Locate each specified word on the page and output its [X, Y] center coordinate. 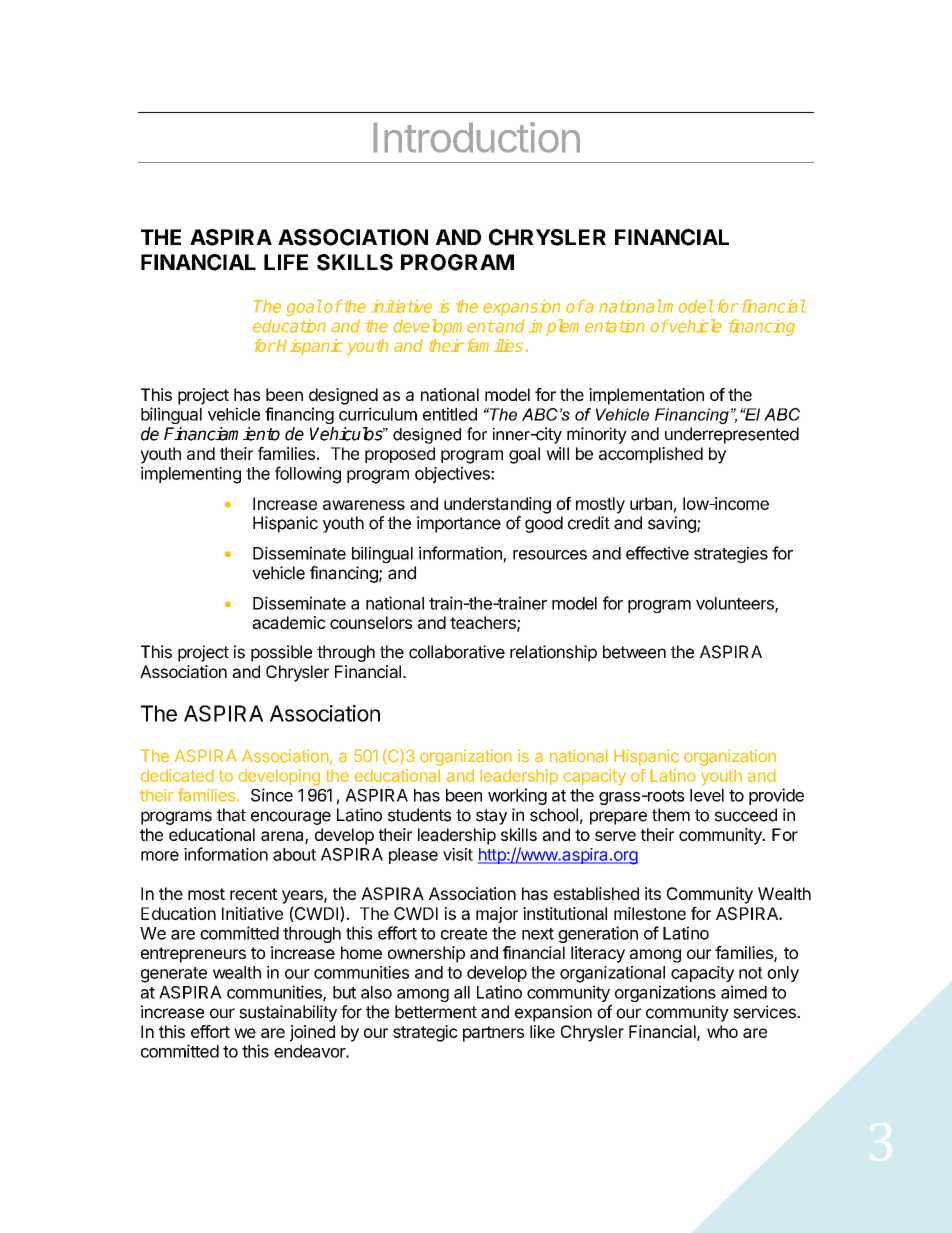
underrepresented [732, 435]
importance [459, 524]
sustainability [288, 1013]
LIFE [286, 262]
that [231, 815]
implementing [191, 475]
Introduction [477, 137]
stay [491, 817]
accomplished [651, 455]
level [707, 795]
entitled [450, 414]
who [722, 1031]
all [462, 992]
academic [289, 622]
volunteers [736, 604]
